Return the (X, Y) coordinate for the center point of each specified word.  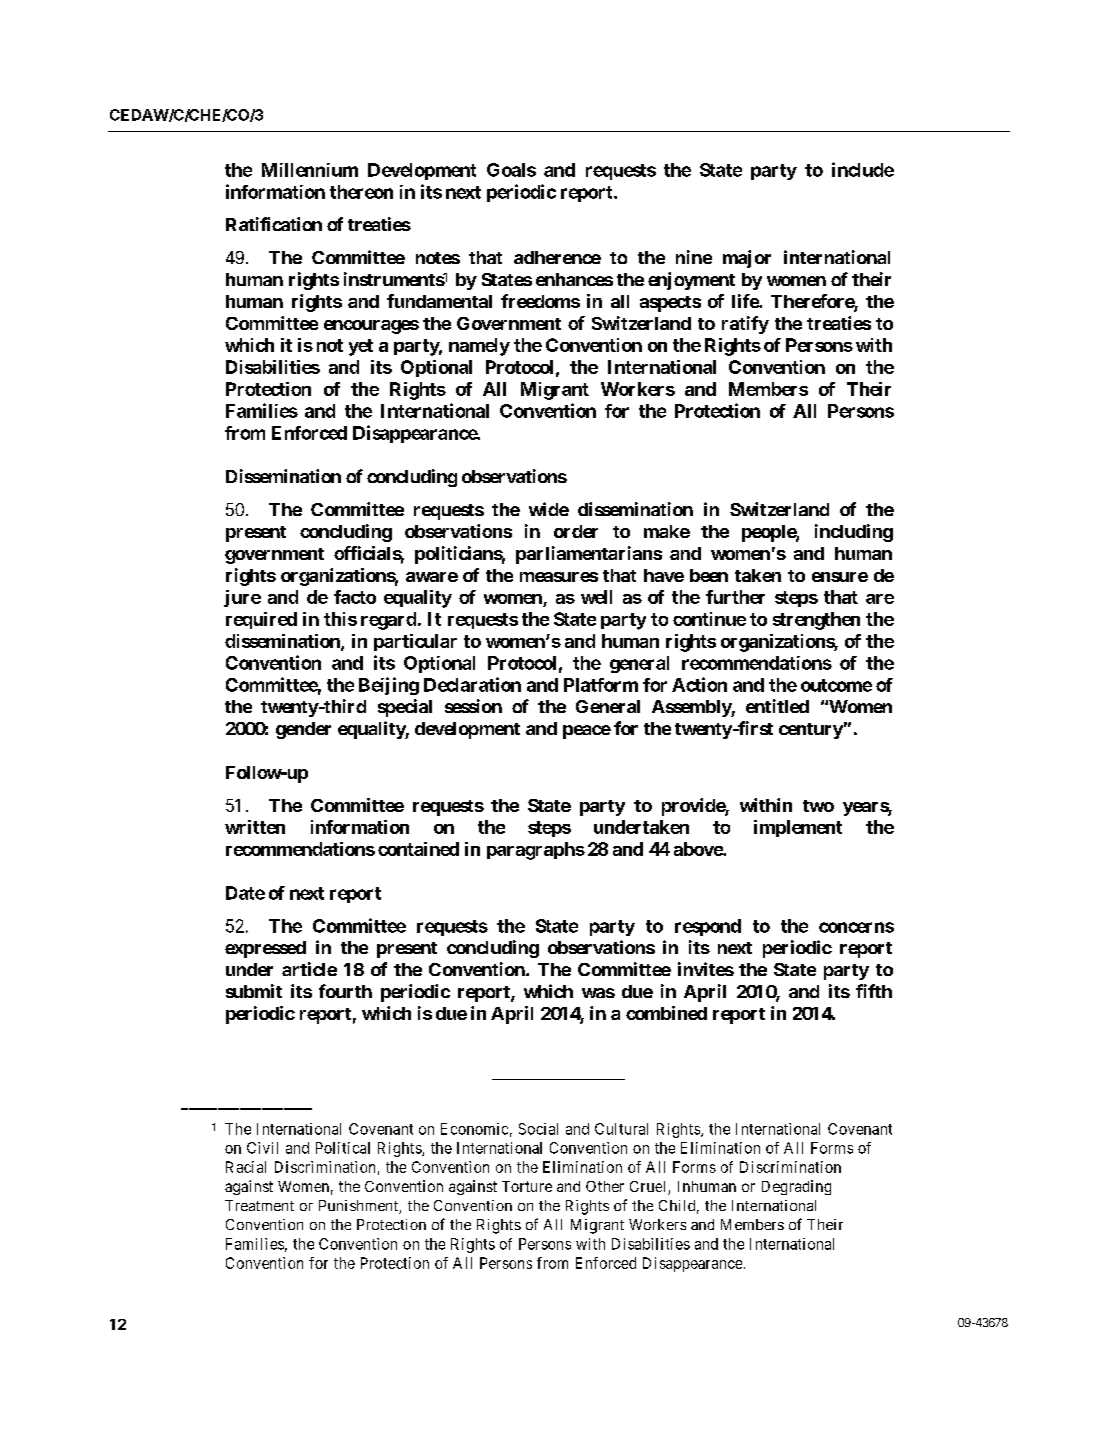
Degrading (796, 1187)
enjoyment (691, 281)
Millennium (310, 170)
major (747, 259)
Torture (527, 1186)
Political (343, 1148)
